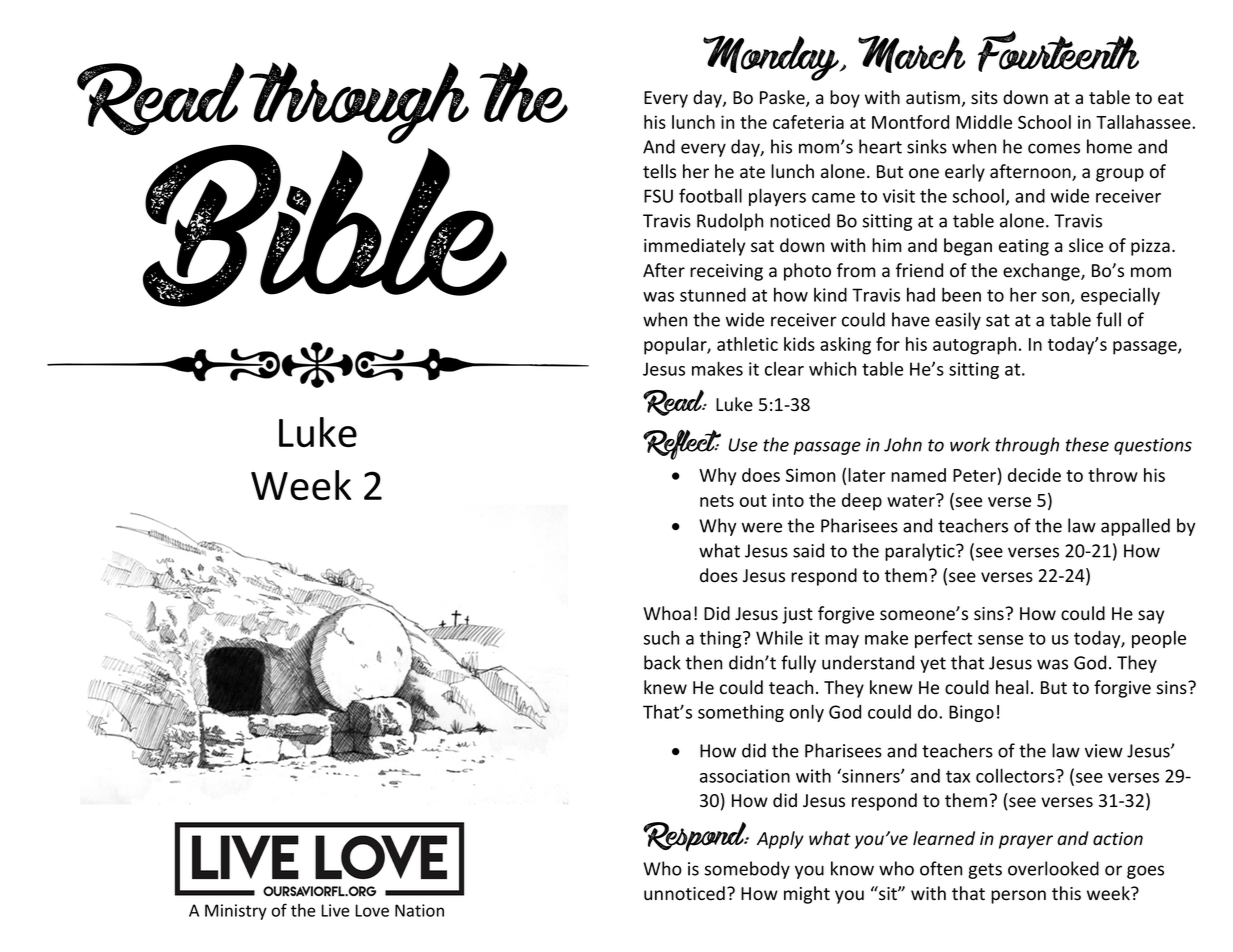 The image size is (1233, 952). Describe the element at coordinates (1034, 475) in the screenshot. I see `decide` at that location.
